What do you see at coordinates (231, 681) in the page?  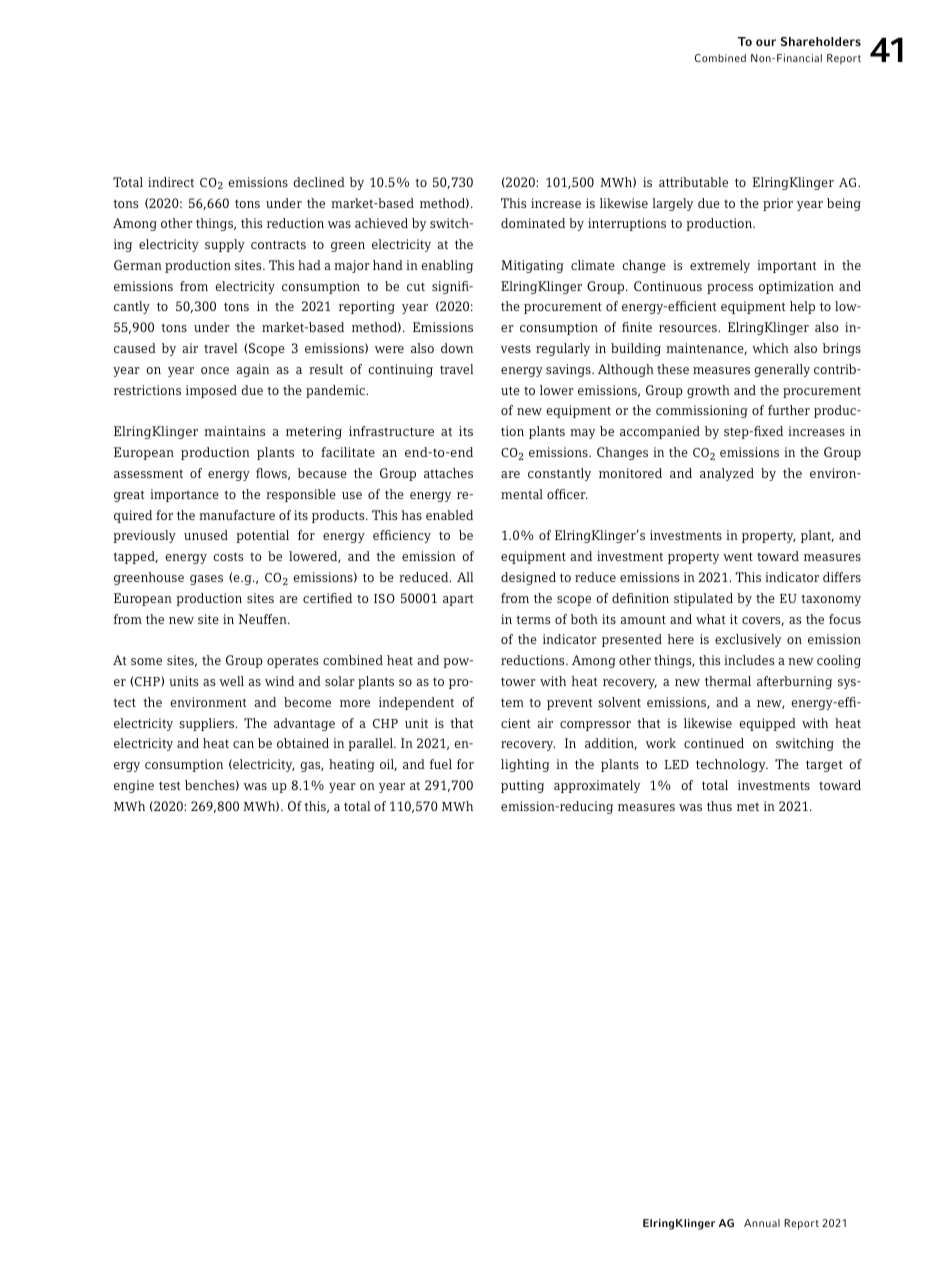 I see `well` at bounding box center [231, 681].
